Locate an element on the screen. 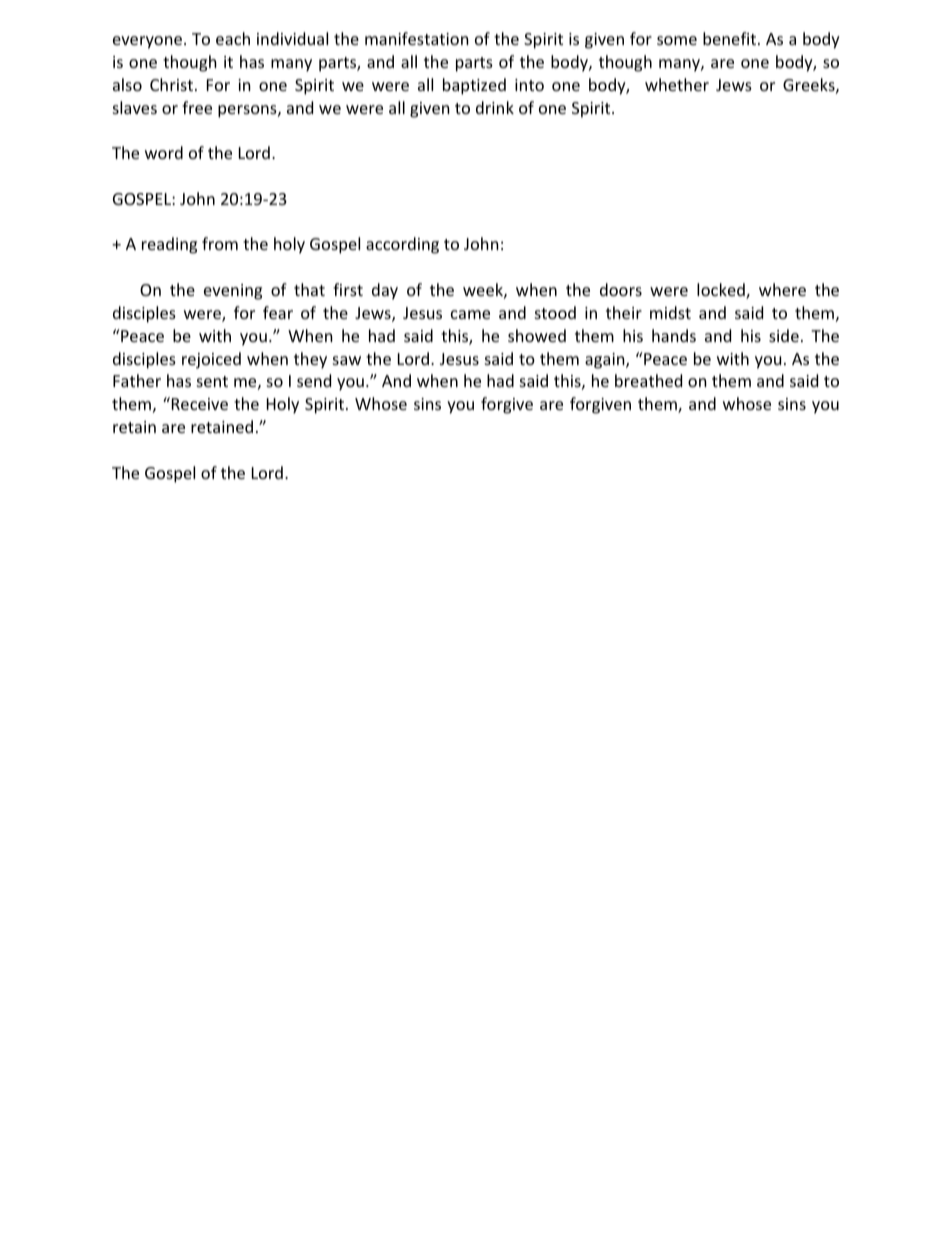  from is located at coordinates (220, 243).
